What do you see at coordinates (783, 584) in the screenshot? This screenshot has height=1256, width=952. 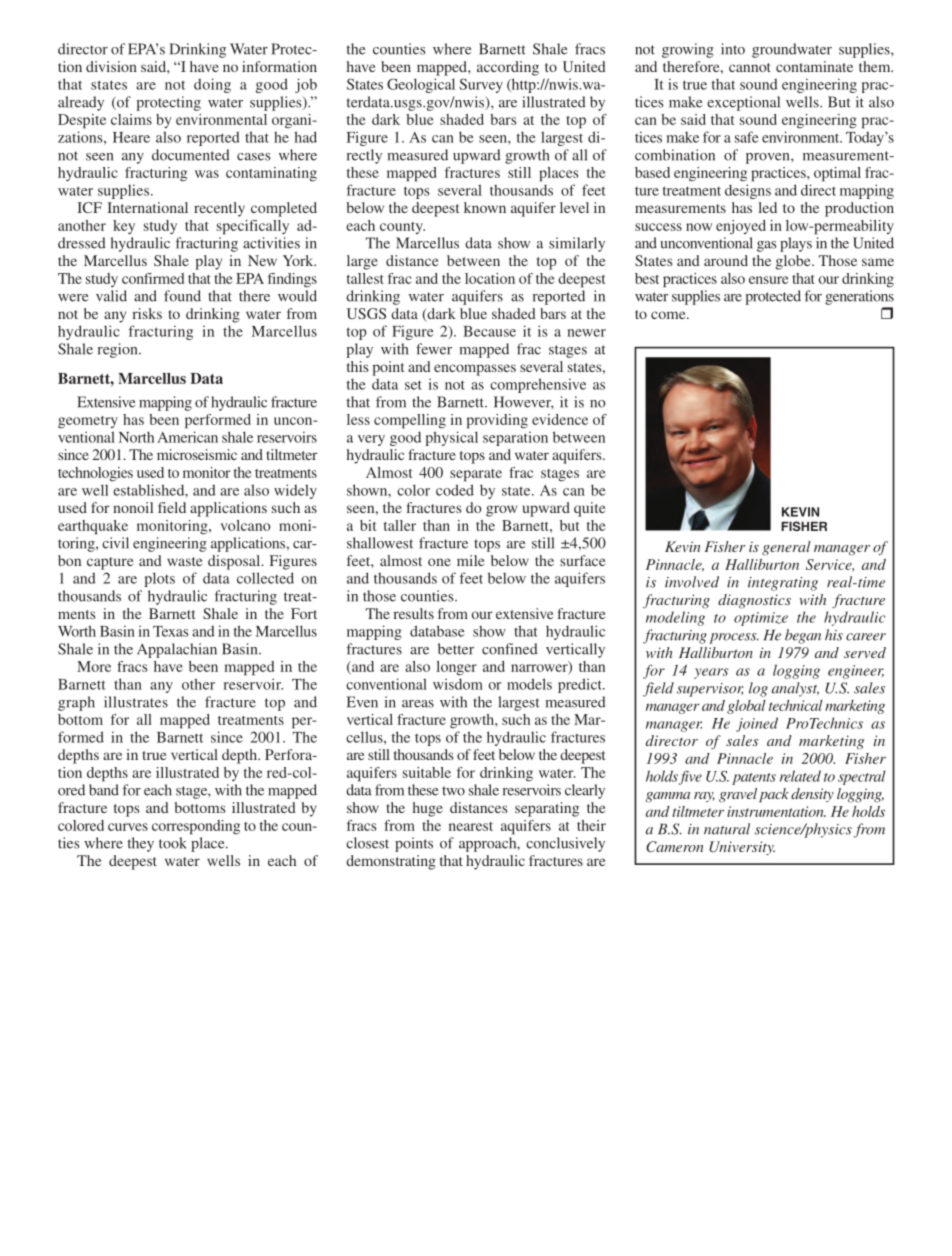 I see `integrating` at bounding box center [783, 584].
